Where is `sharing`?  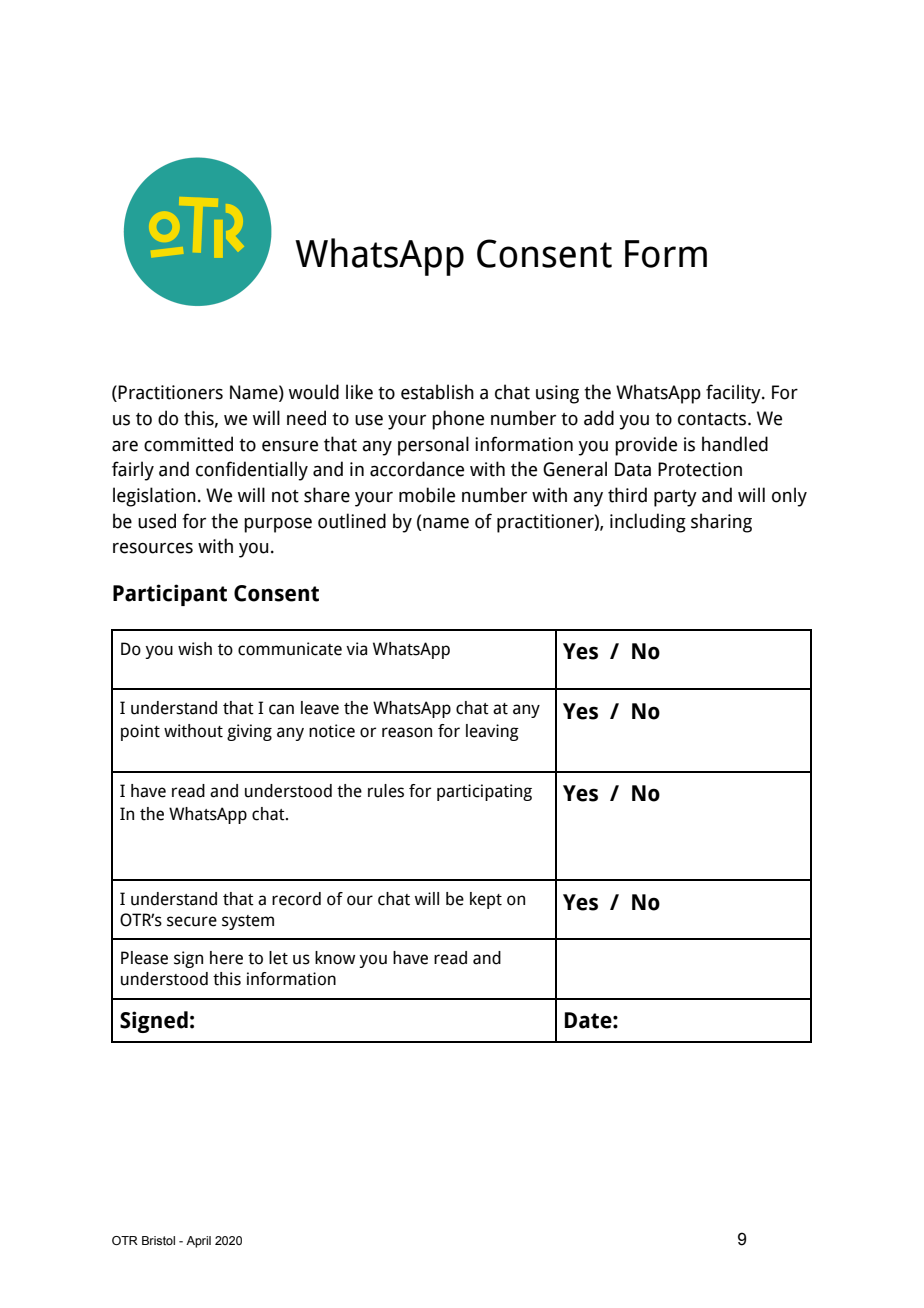
sharing is located at coordinates (721, 523).
